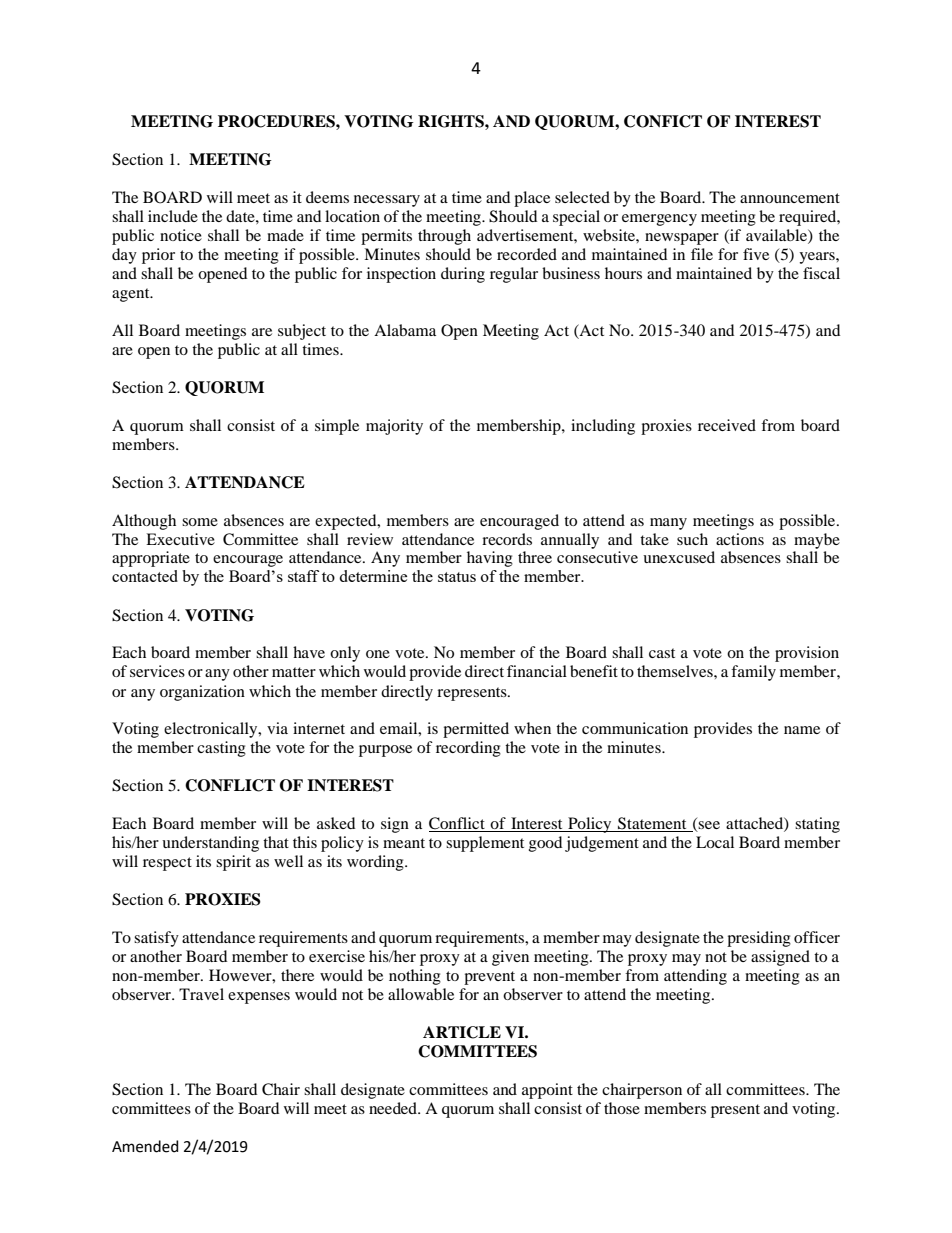 This document has height=1233, width=952. What do you see at coordinates (181, 235) in the document?
I see `notice` at bounding box center [181, 235].
